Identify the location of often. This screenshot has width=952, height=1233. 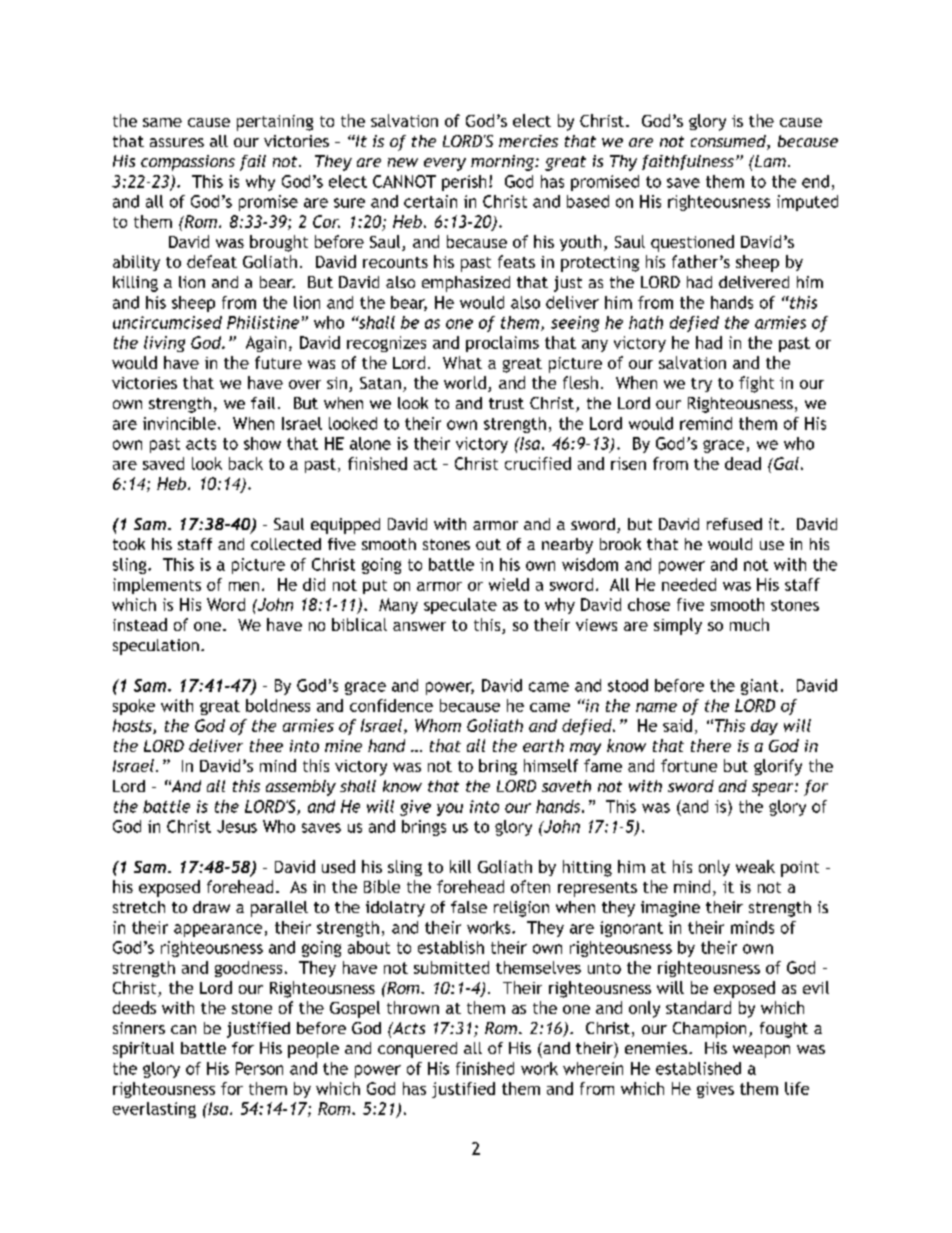
(530, 886).
